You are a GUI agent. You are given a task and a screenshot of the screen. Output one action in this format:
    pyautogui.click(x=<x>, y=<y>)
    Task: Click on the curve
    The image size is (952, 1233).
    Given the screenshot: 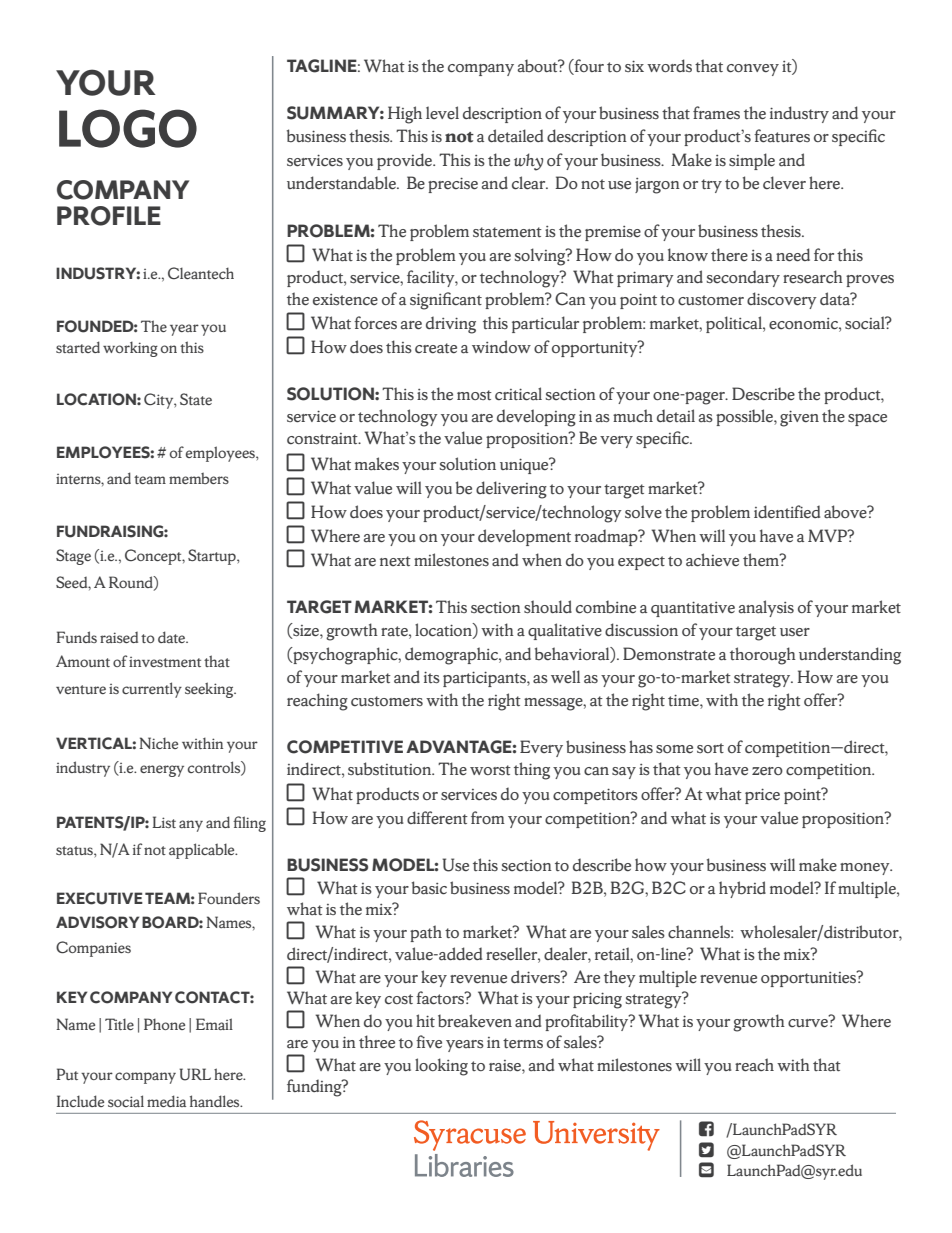 What is the action you would take?
    pyautogui.click(x=809, y=1022)
